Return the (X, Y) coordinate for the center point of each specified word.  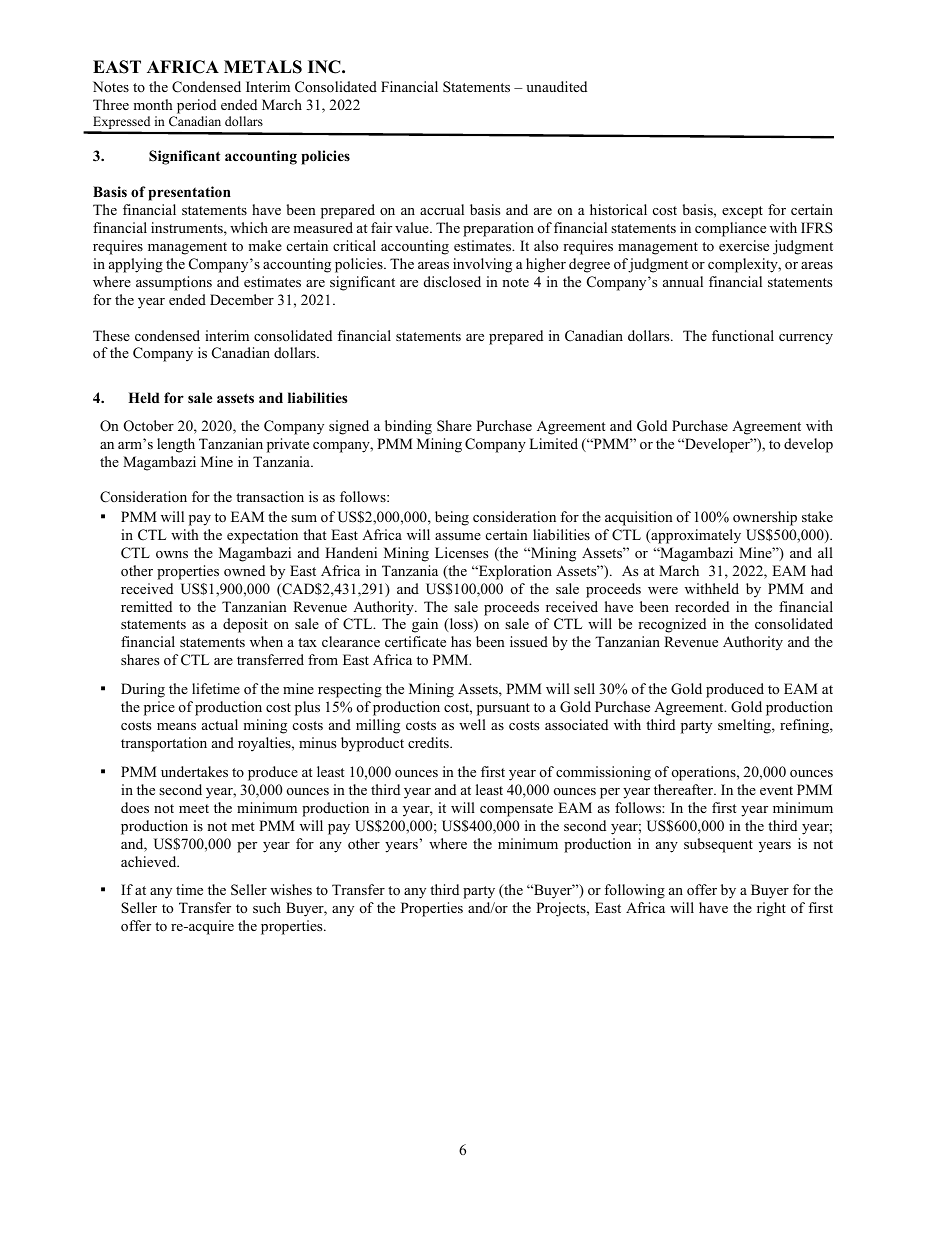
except (742, 212)
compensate (516, 810)
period (196, 106)
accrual (442, 209)
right (771, 909)
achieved (150, 861)
